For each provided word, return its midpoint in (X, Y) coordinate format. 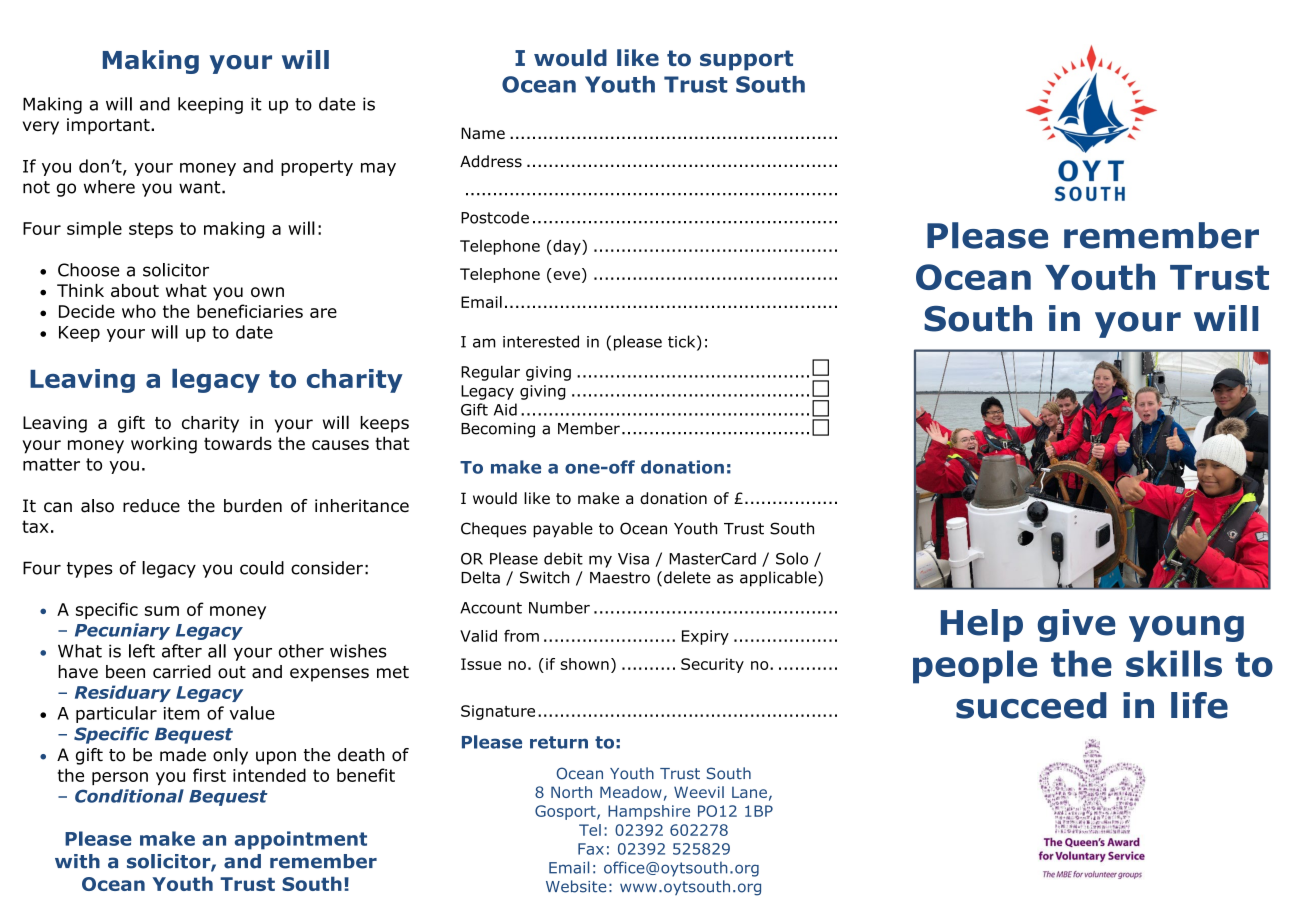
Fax (591, 849)
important (109, 126)
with (77, 861)
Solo (792, 558)
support (746, 60)
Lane (749, 792)
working (164, 445)
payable (563, 530)
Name (483, 133)
